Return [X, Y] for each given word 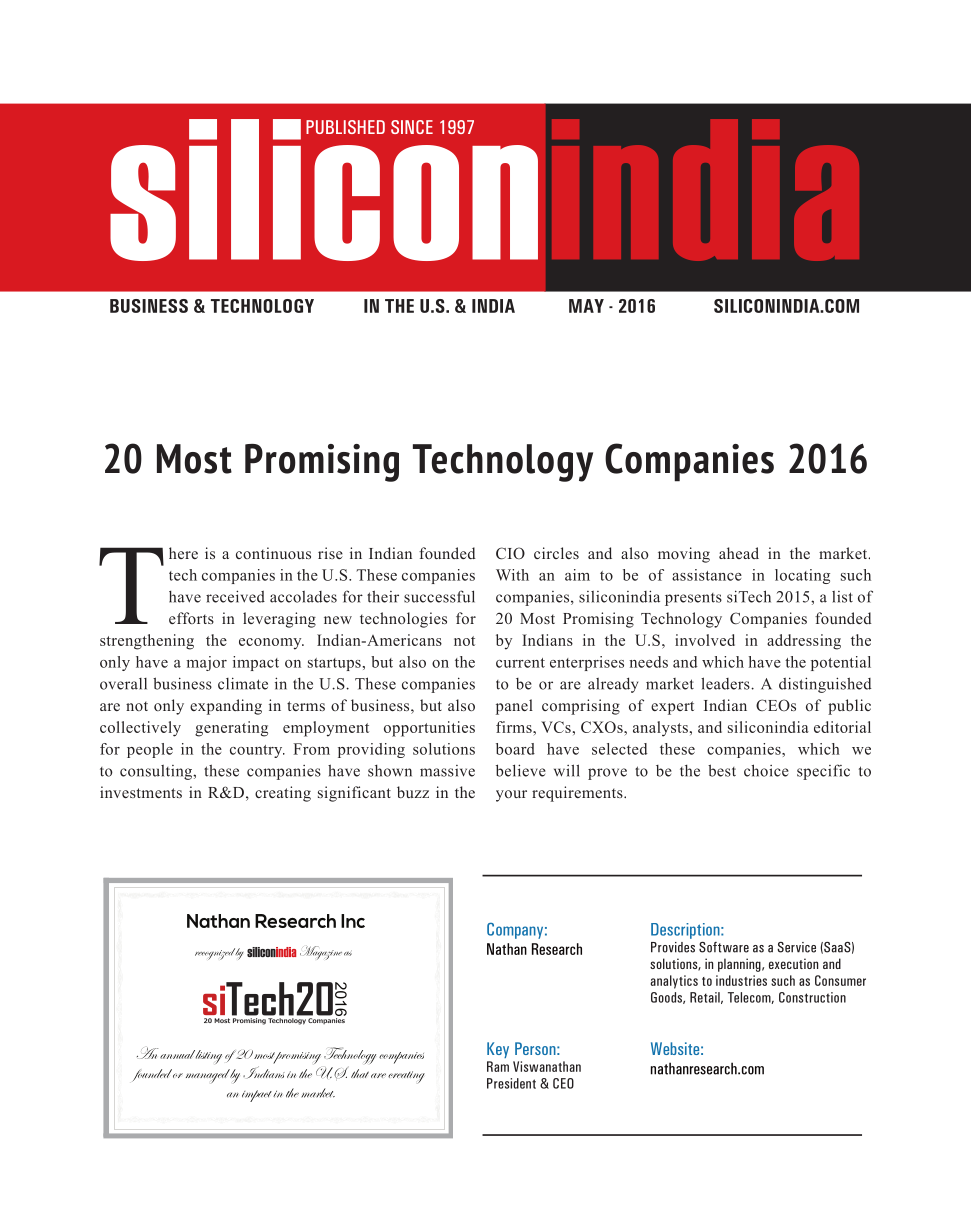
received [235, 596]
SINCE [412, 127]
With [512, 575]
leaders [726, 683]
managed [208, 1076]
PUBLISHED [345, 127]
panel [514, 707]
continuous [273, 553]
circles [556, 553]
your [511, 796]
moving [684, 555]
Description [686, 931]
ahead [739, 553]
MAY [586, 306]
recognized [215, 954]
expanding [226, 707]
